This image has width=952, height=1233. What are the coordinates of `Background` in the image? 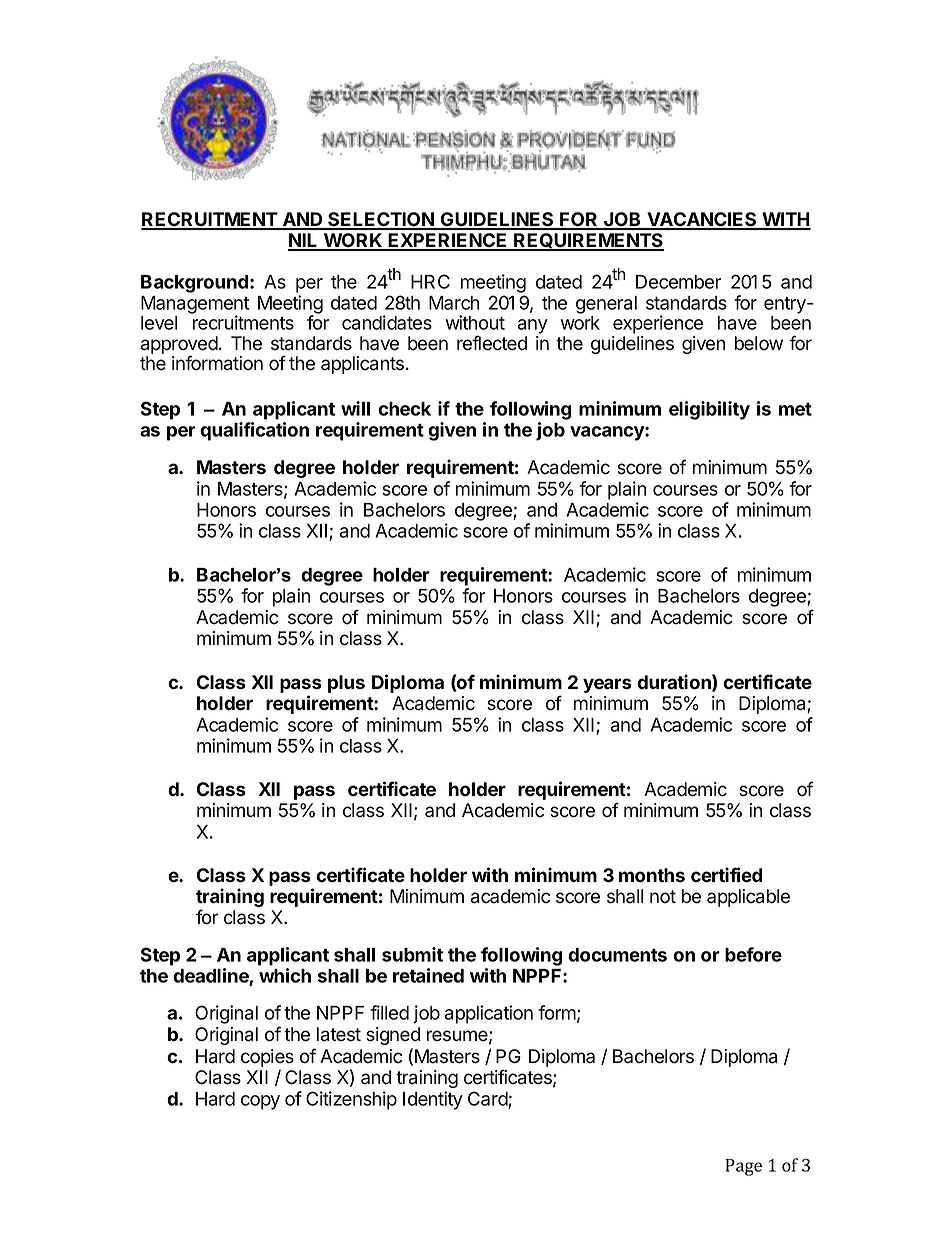 It's located at (194, 284).
